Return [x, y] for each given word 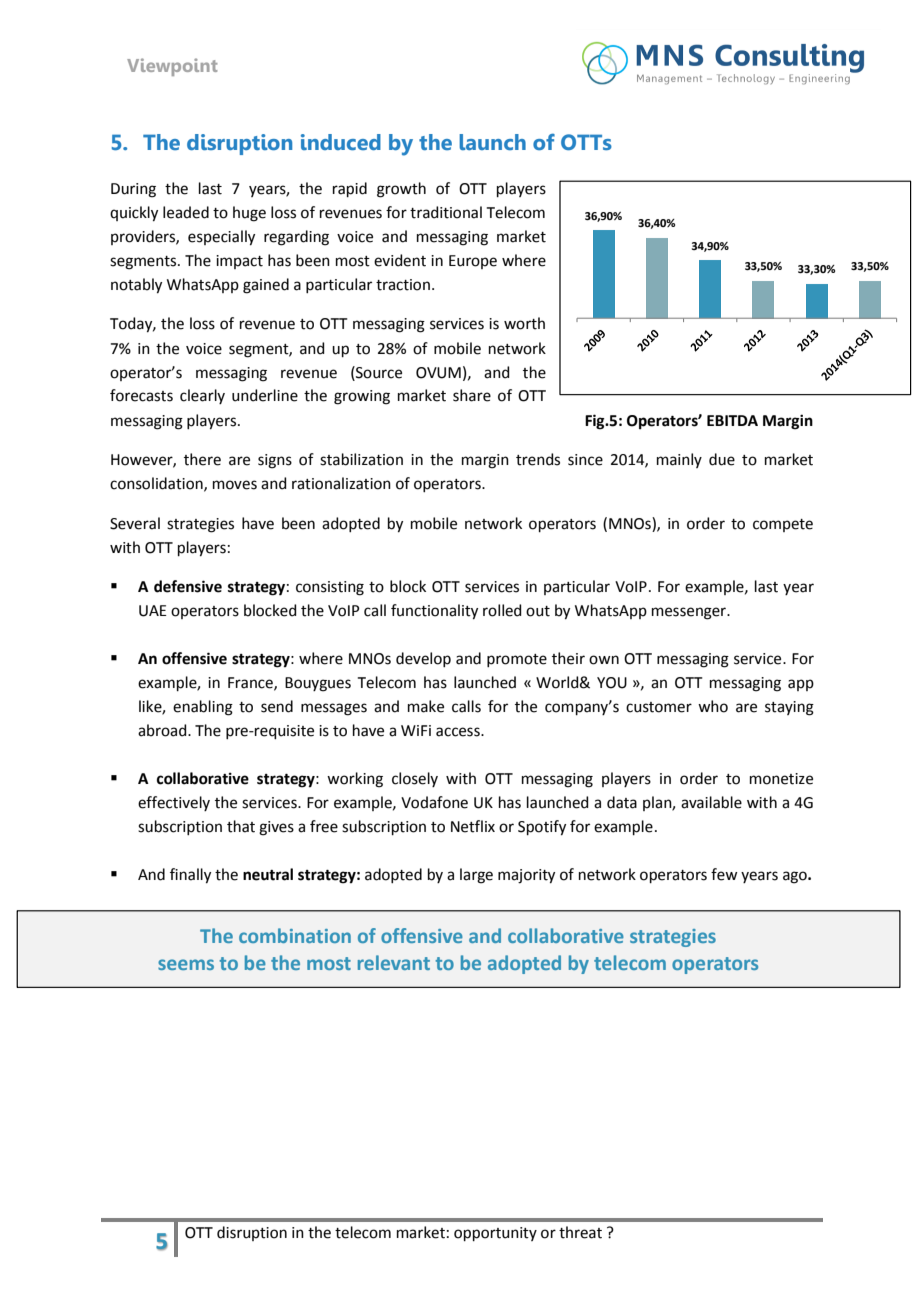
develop [423, 659]
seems [186, 964]
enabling [203, 708]
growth [401, 190]
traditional [446, 212]
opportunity [495, 1234]
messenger [690, 613]
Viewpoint [172, 67]
